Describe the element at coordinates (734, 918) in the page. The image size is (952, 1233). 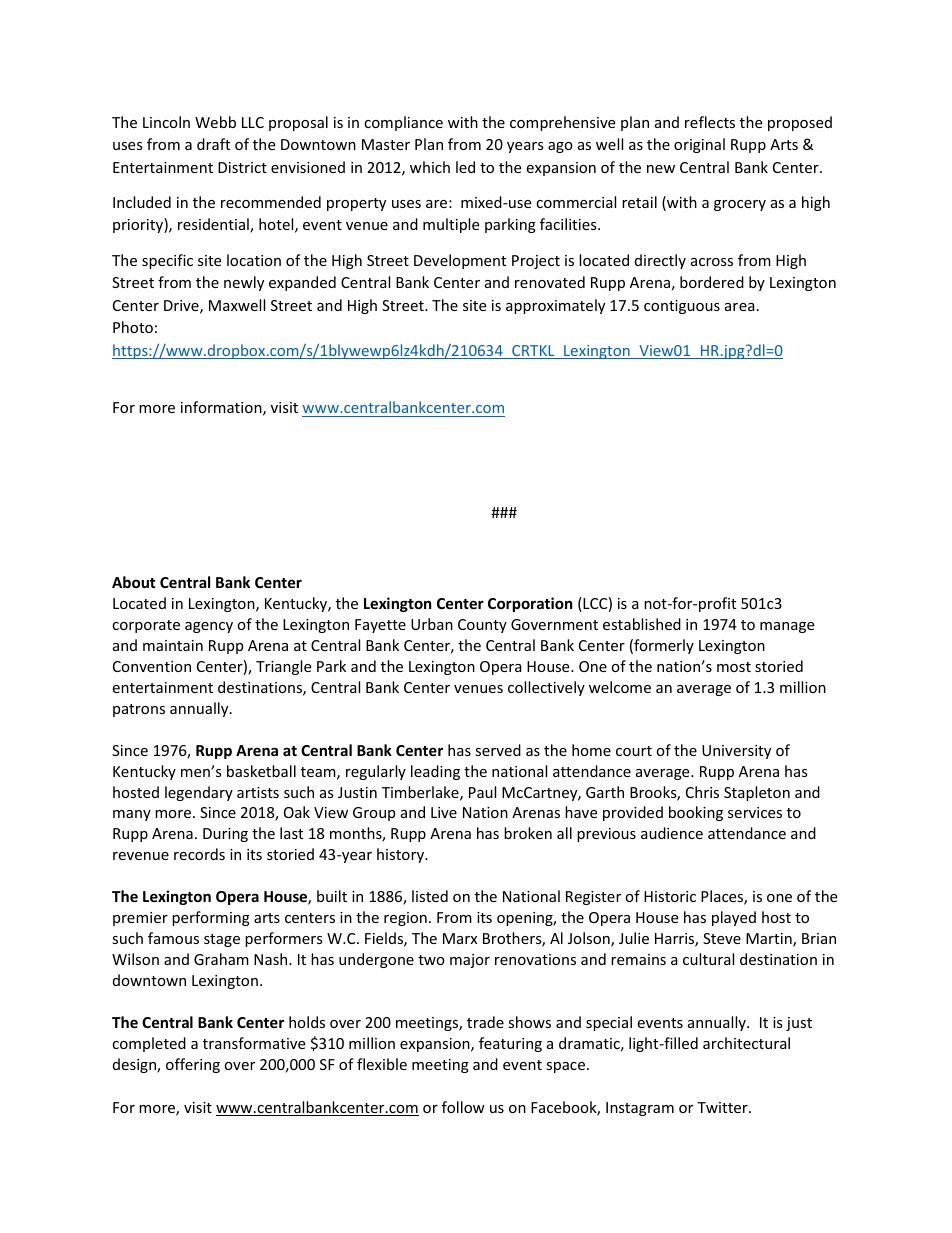
I see `played` at that location.
